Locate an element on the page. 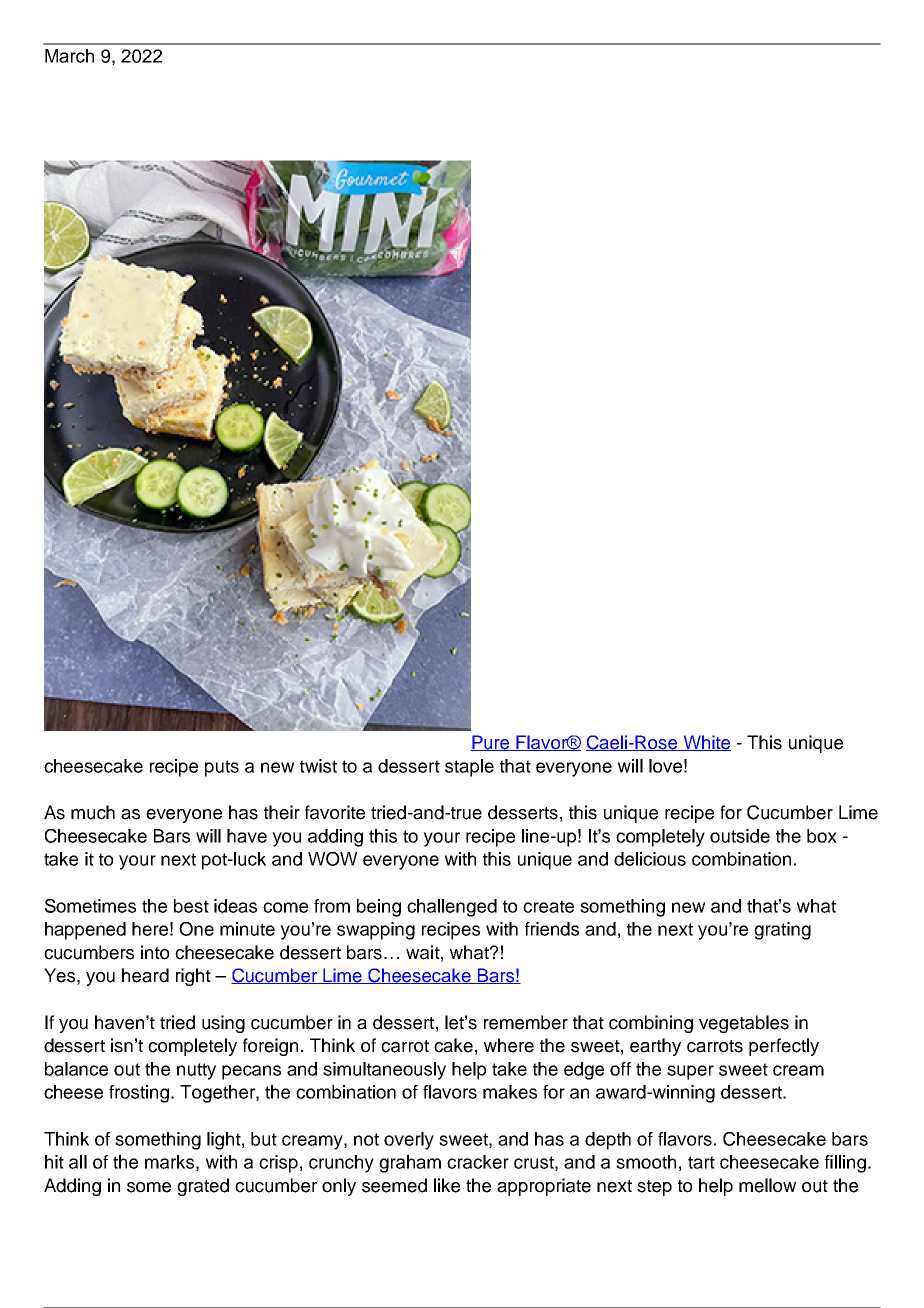  White is located at coordinates (706, 743).
